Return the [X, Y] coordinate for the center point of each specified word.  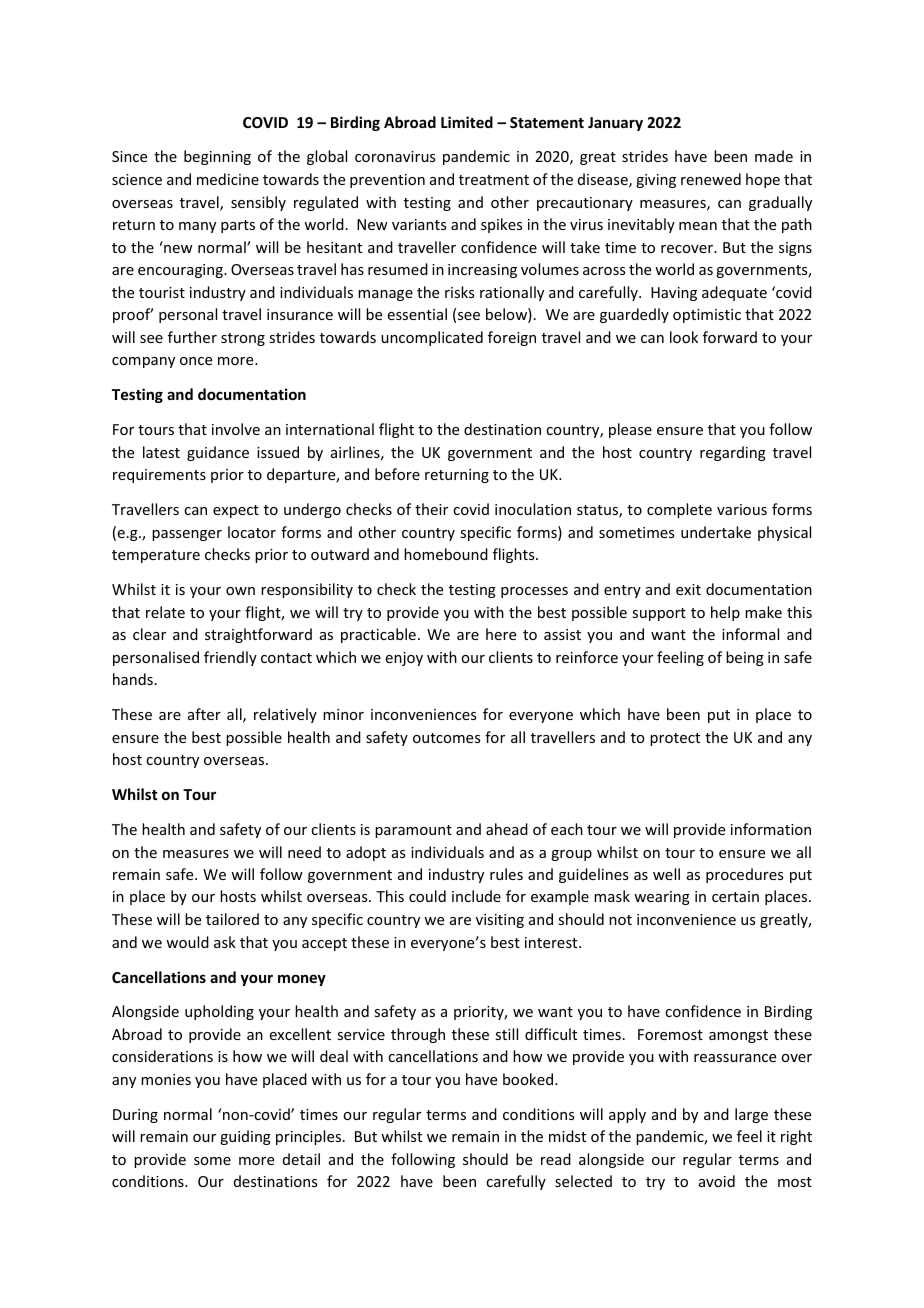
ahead [507, 829]
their [431, 509]
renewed [711, 179]
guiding [245, 1137]
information [771, 829]
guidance [218, 453]
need [304, 852]
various [742, 509]
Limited [467, 122]
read [556, 1159]
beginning [217, 157]
